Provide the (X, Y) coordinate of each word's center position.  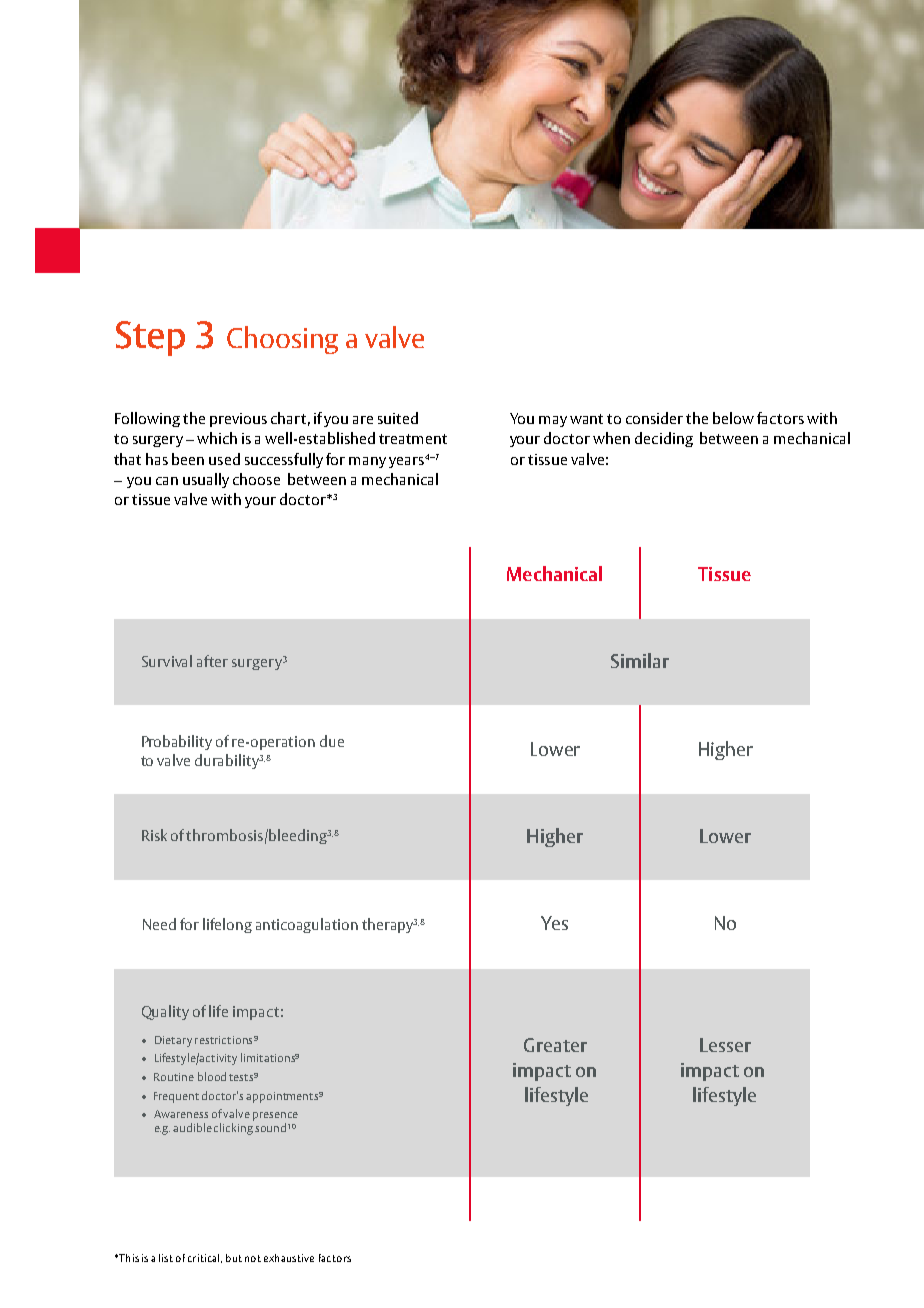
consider (654, 418)
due (332, 741)
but (234, 1258)
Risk (154, 835)
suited (398, 418)
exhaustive (289, 1258)
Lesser (725, 1045)
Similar (640, 660)
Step (150, 338)
